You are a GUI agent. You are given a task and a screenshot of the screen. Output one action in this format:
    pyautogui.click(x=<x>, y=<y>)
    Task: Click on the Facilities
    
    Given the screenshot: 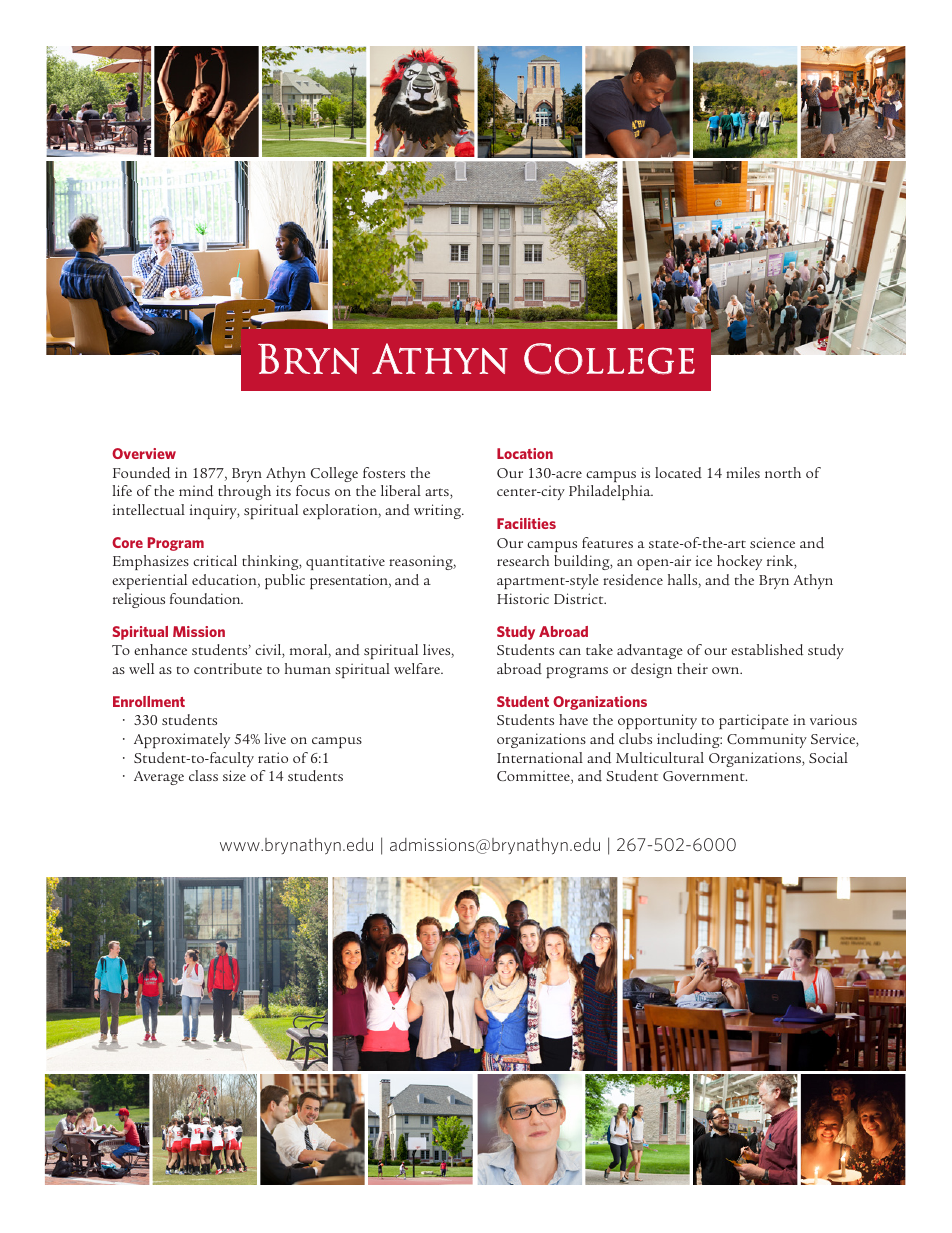 What is the action you would take?
    pyautogui.click(x=526, y=523)
